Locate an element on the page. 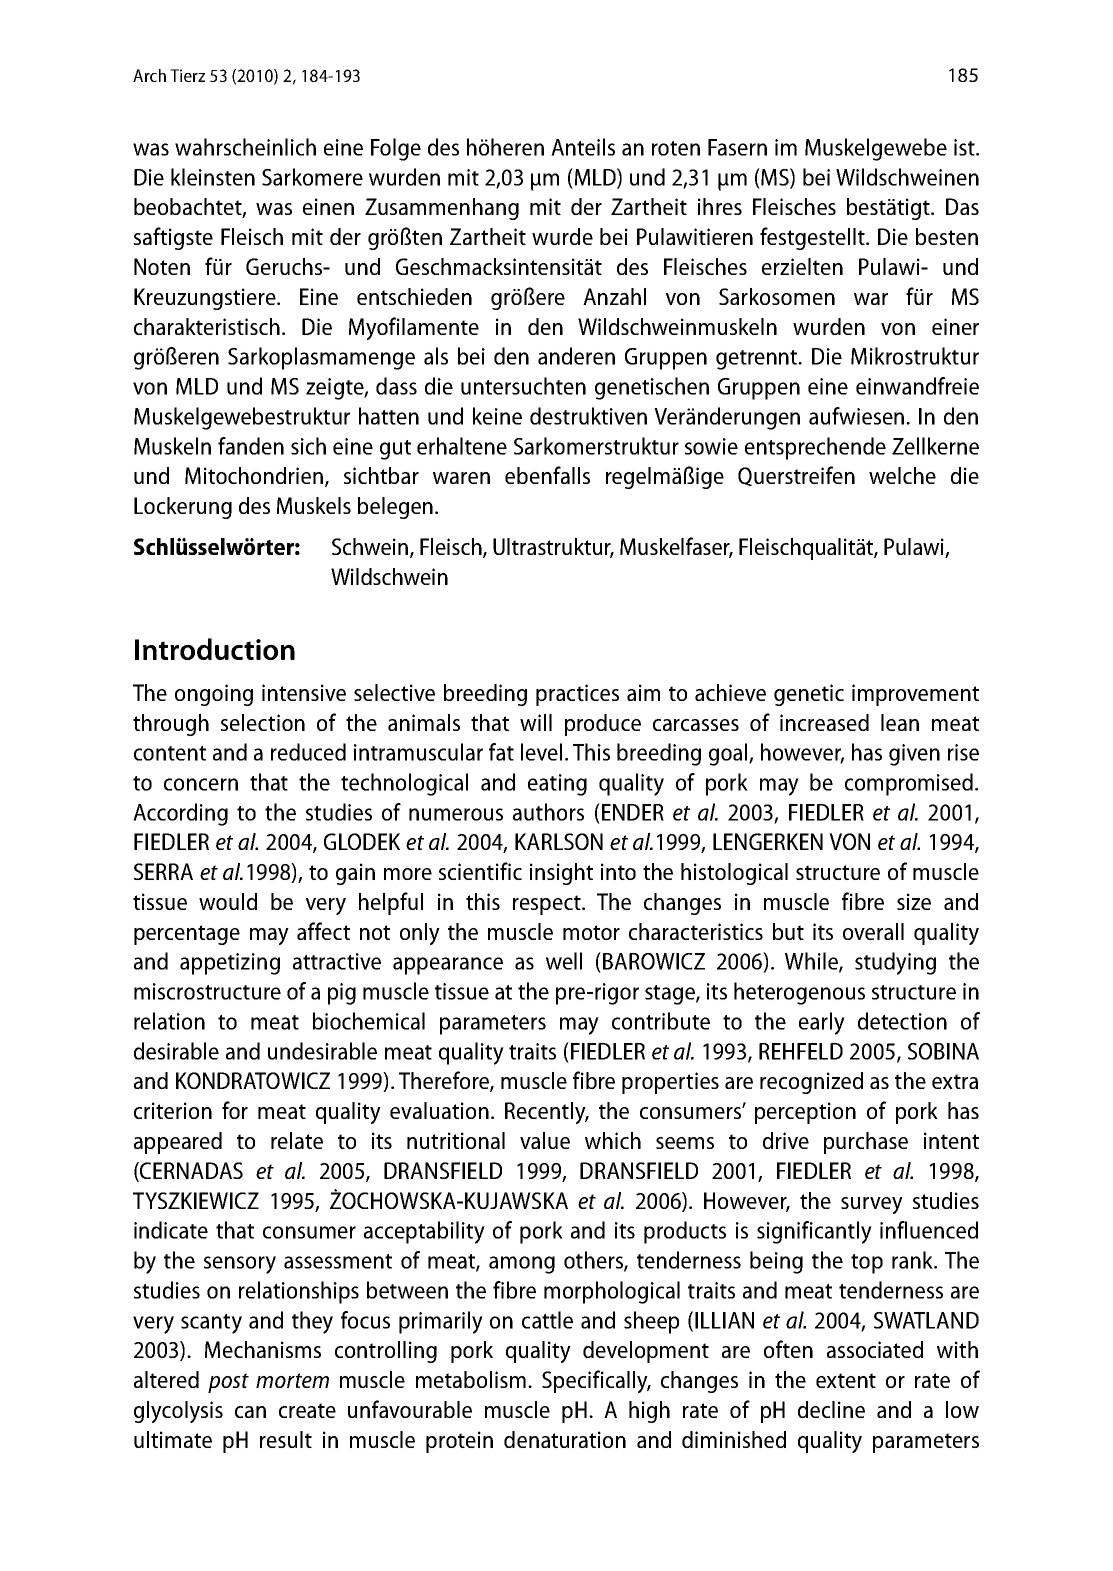 Image resolution: width=1113 pixels, height=1571 pixels. dass is located at coordinates (396, 386).
